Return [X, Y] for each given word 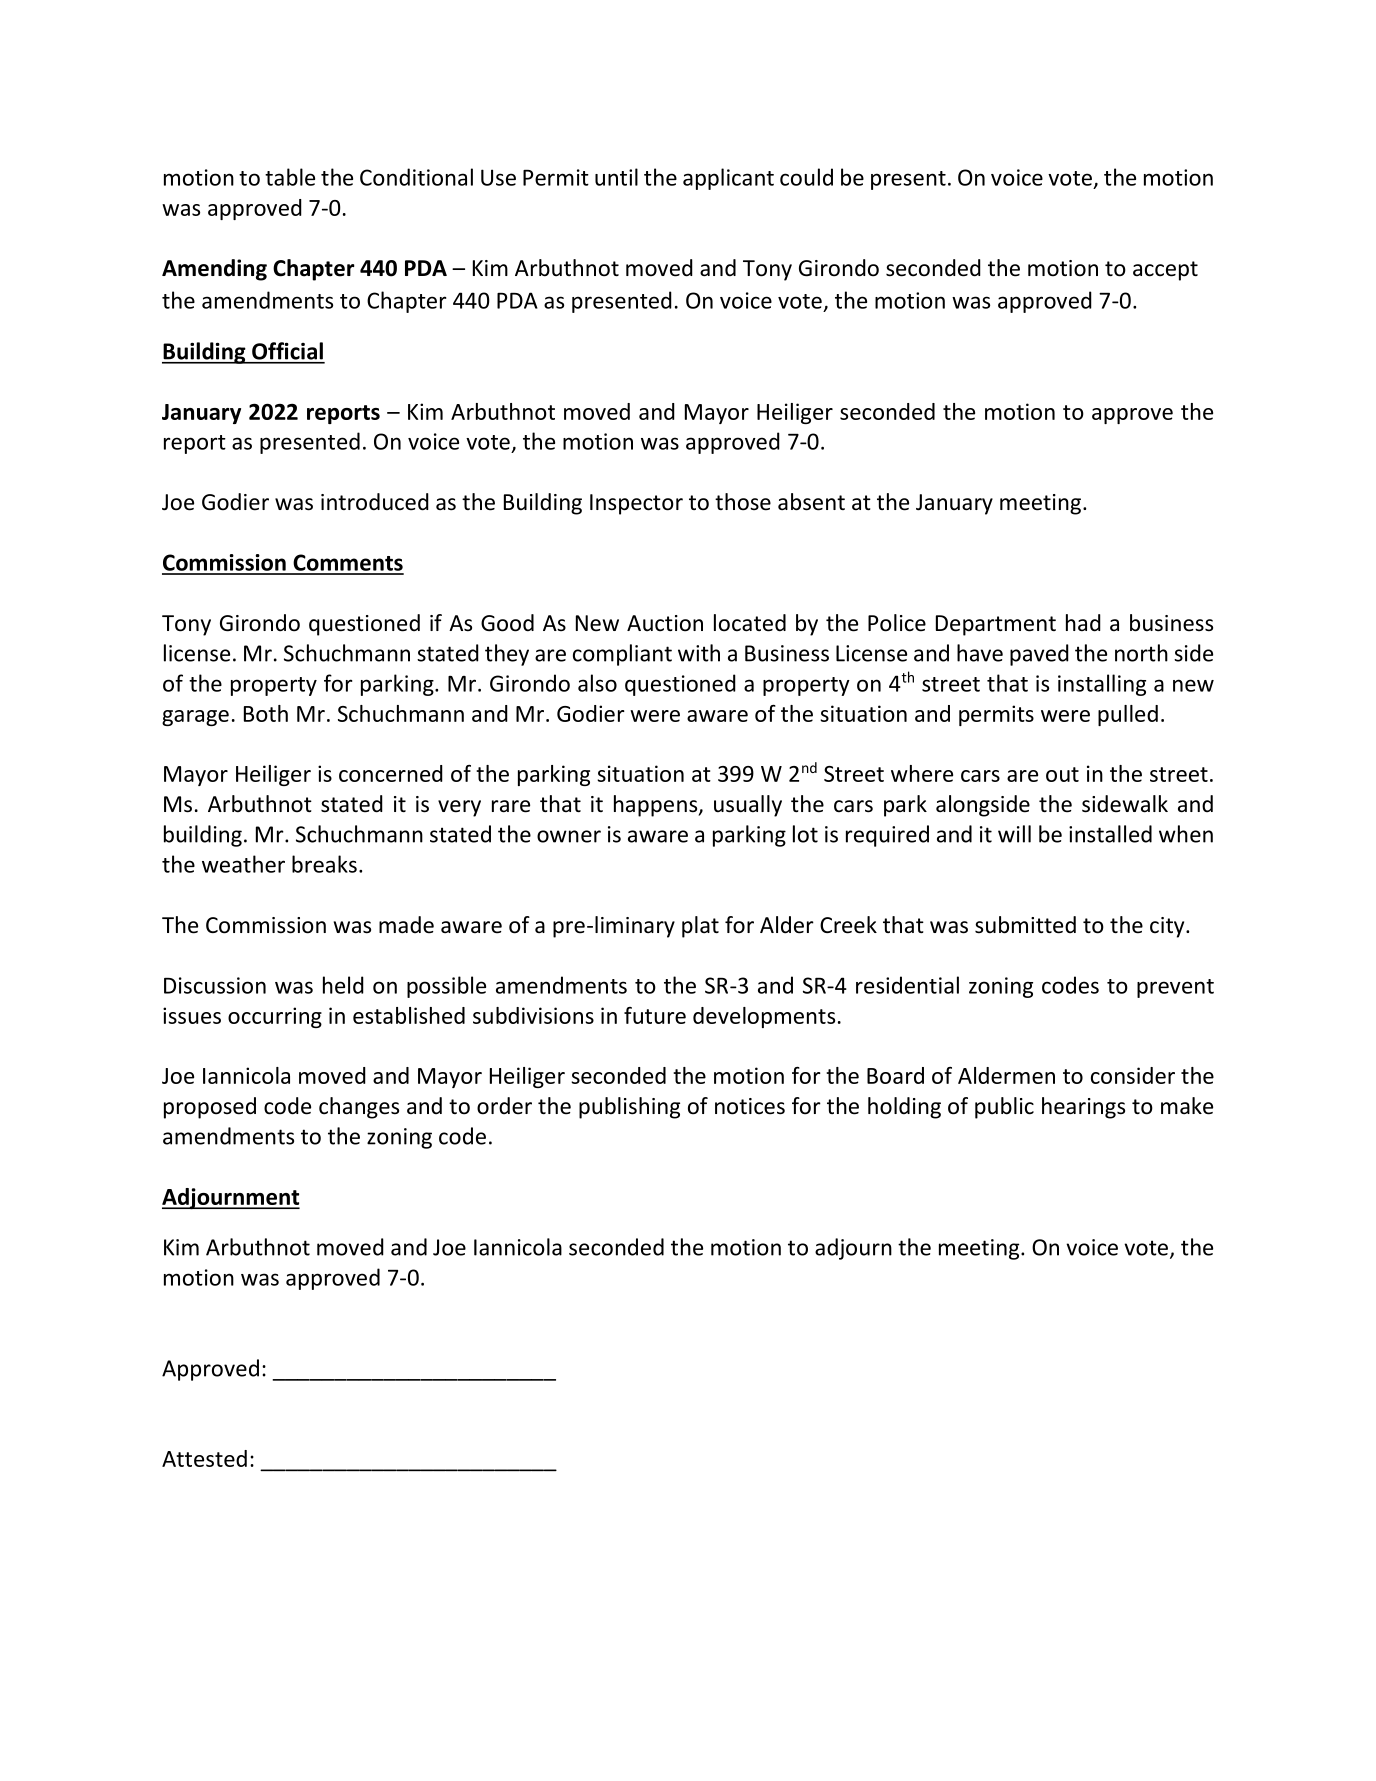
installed [1110, 834]
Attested [204, 1458]
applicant [728, 179]
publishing [629, 1108]
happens [657, 806]
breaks [324, 864]
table [290, 177]
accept [1165, 271]
